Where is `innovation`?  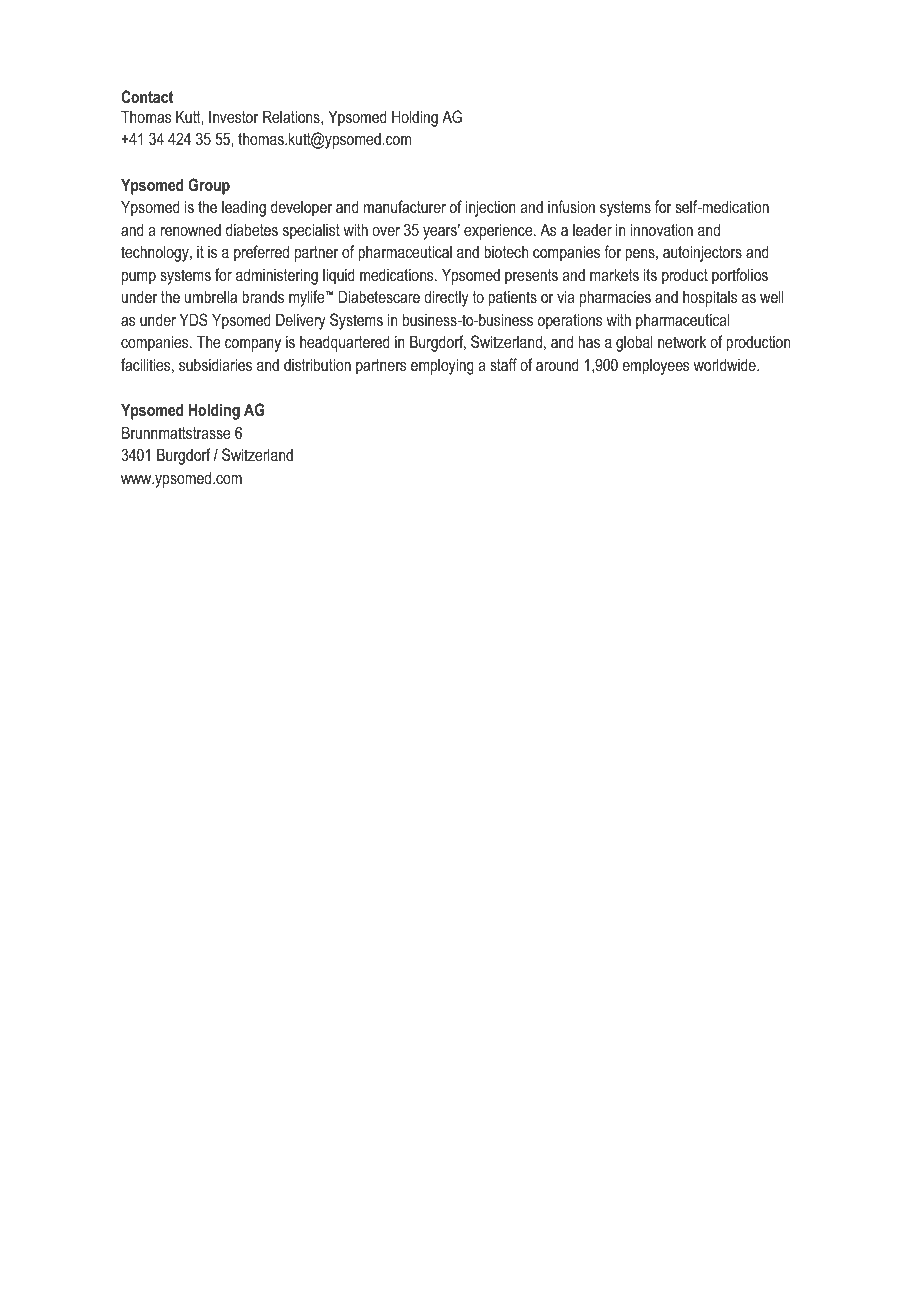 innovation is located at coordinates (662, 229).
